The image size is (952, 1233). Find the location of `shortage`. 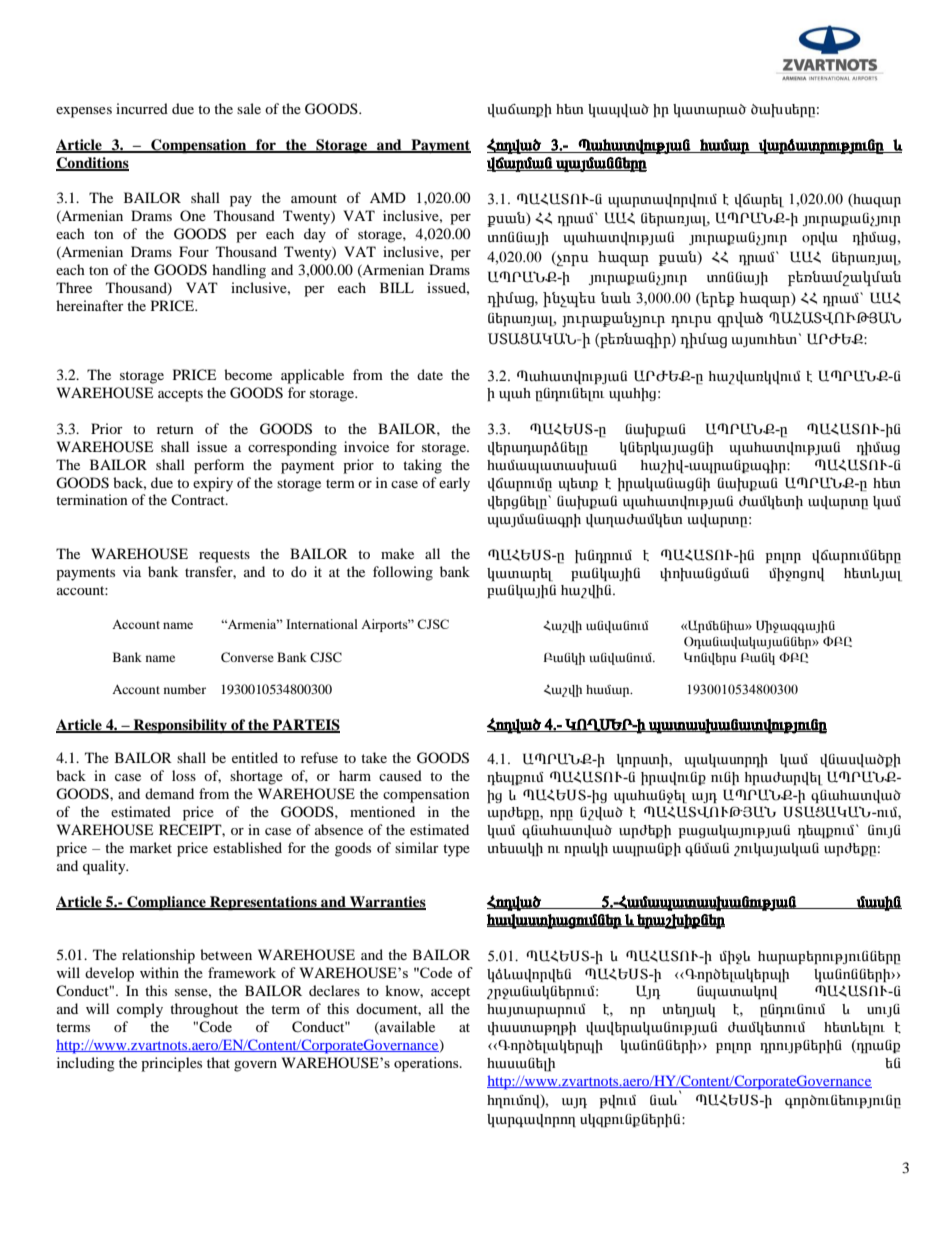

shortage is located at coordinates (256, 777).
